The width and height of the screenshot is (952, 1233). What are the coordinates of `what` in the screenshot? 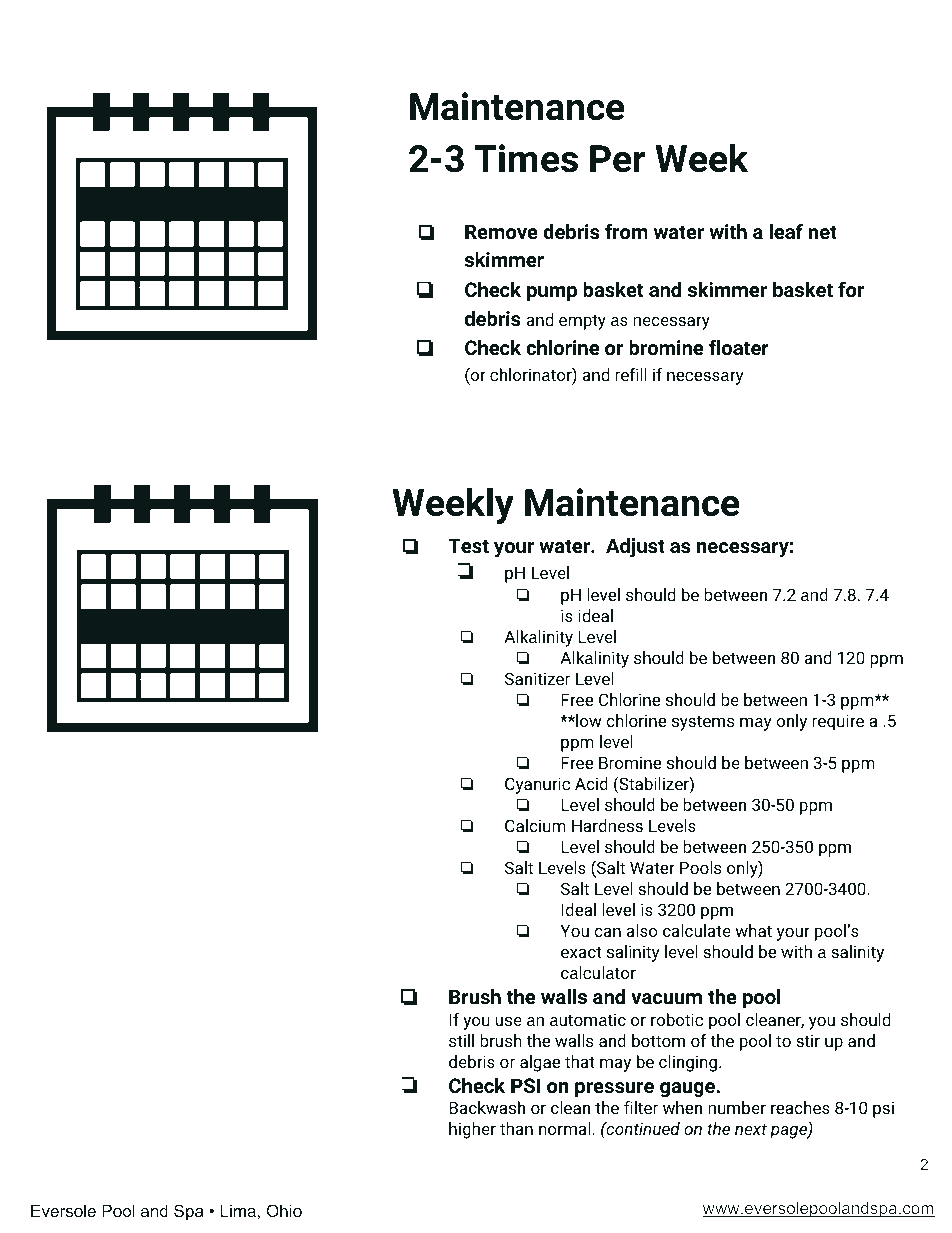 It's located at (753, 930).
